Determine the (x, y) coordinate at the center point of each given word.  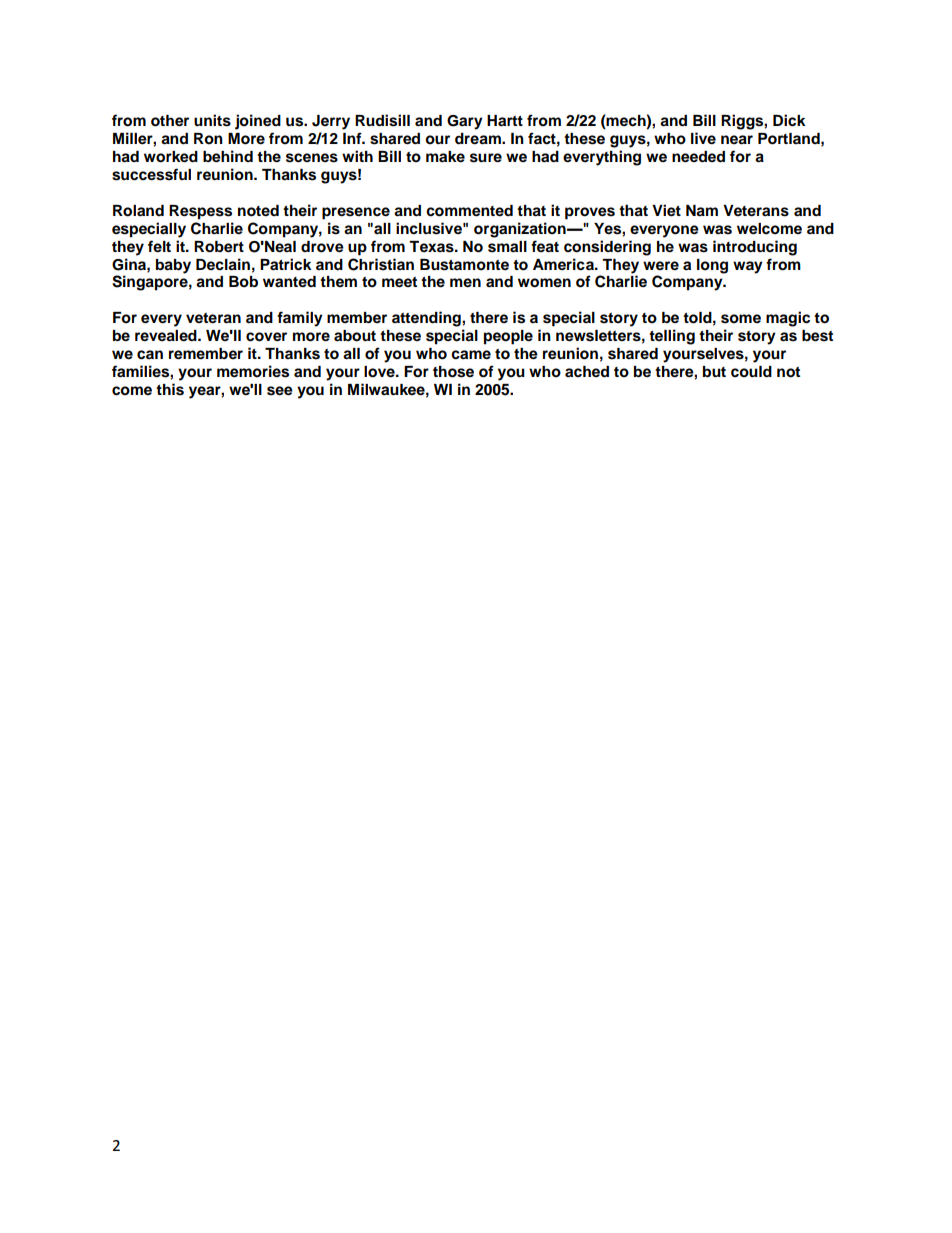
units (212, 120)
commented (469, 211)
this (170, 389)
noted (258, 211)
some (741, 319)
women (544, 283)
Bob (243, 282)
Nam (702, 211)
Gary (465, 122)
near (737, 140)
